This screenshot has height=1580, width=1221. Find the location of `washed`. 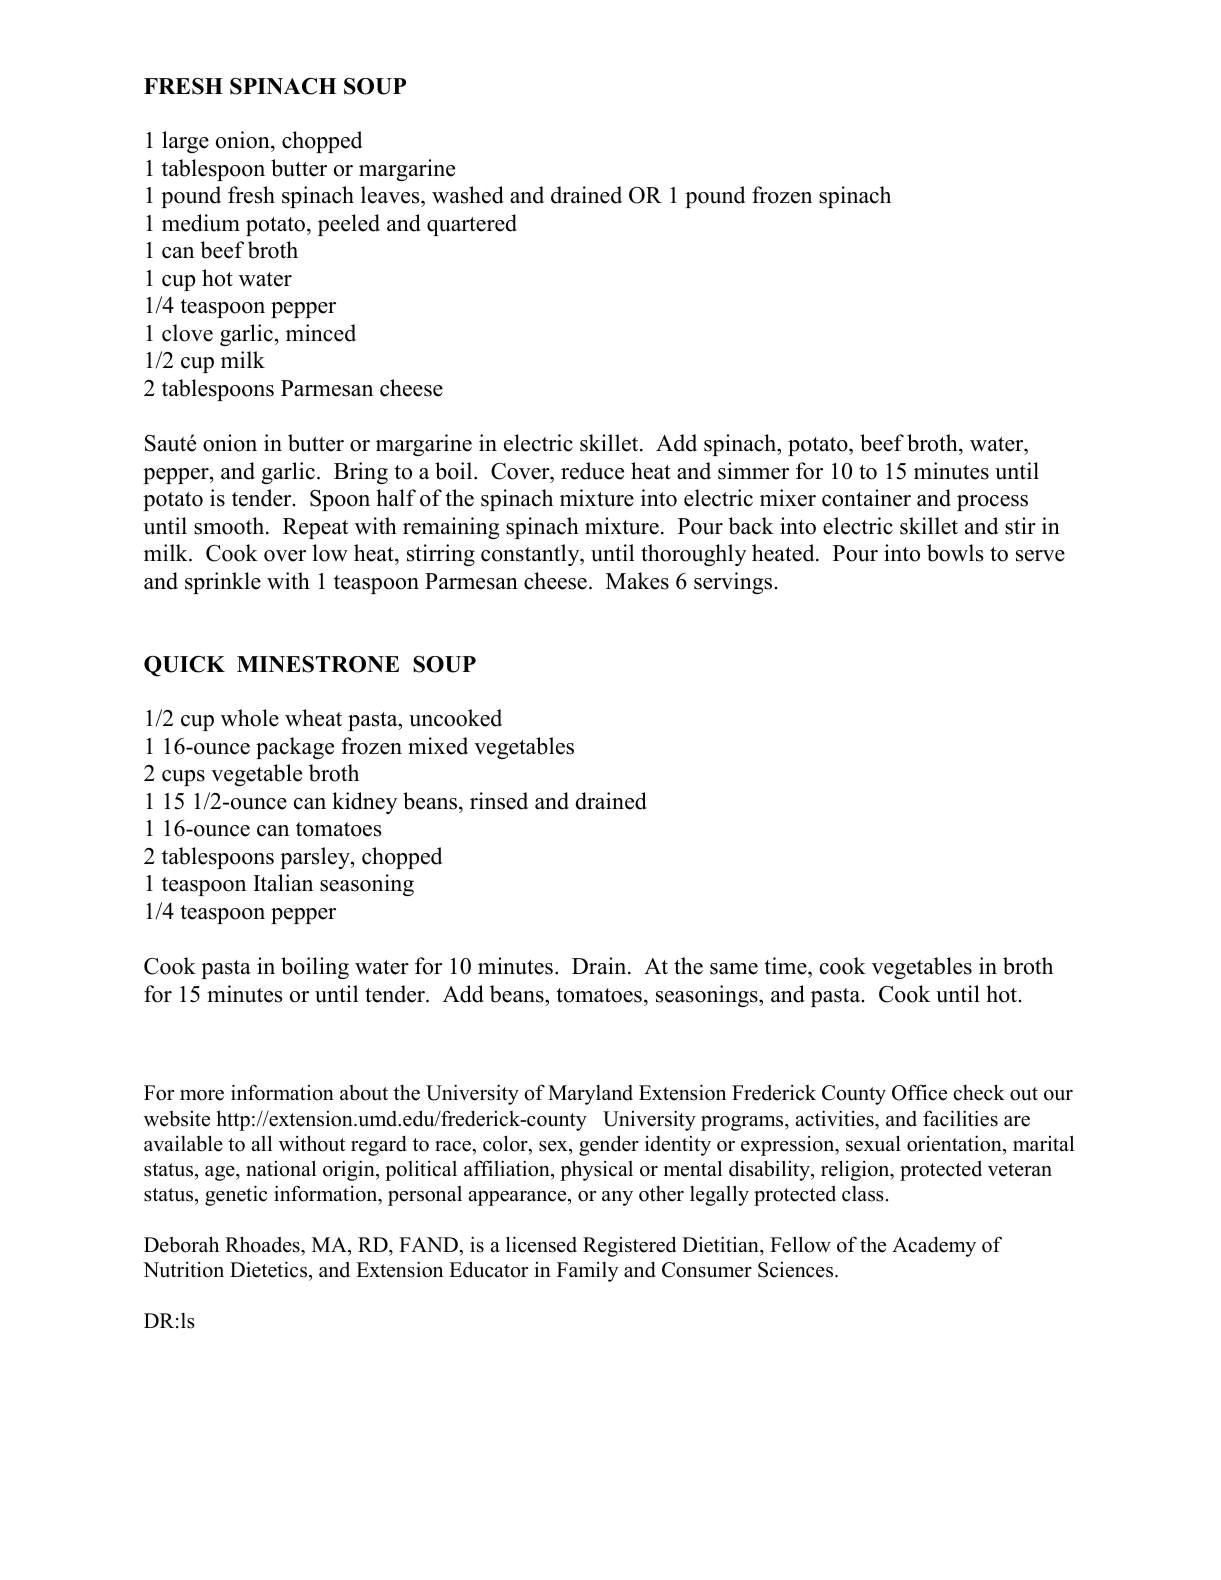

washed is located at coordinates (468, 195).
